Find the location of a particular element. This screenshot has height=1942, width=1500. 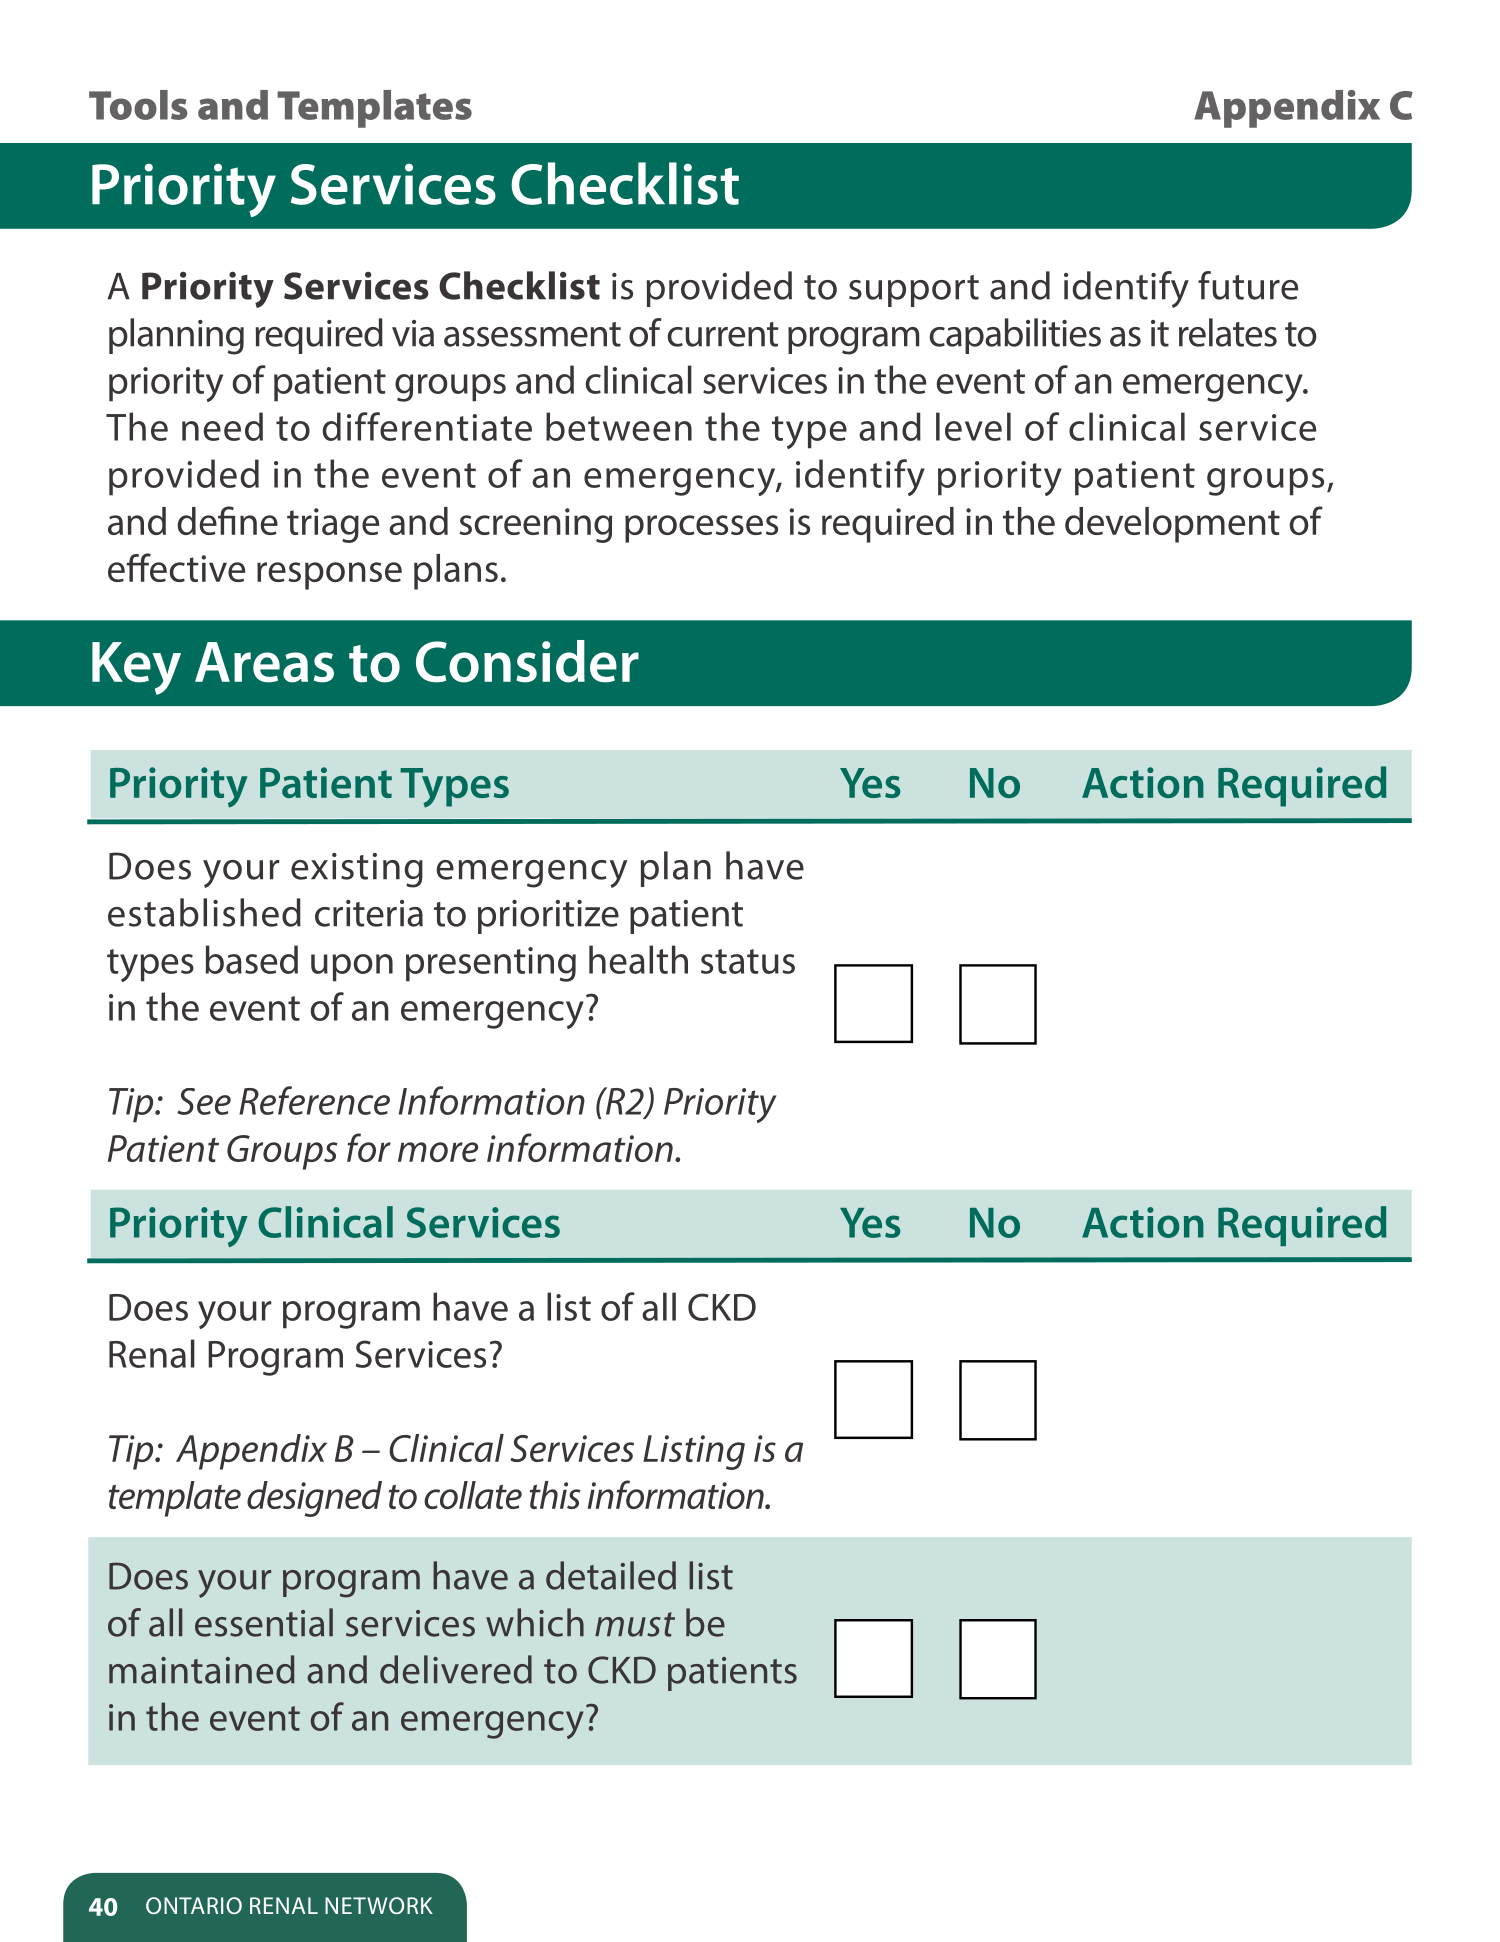

future is located at coordinates (1248, 285).
